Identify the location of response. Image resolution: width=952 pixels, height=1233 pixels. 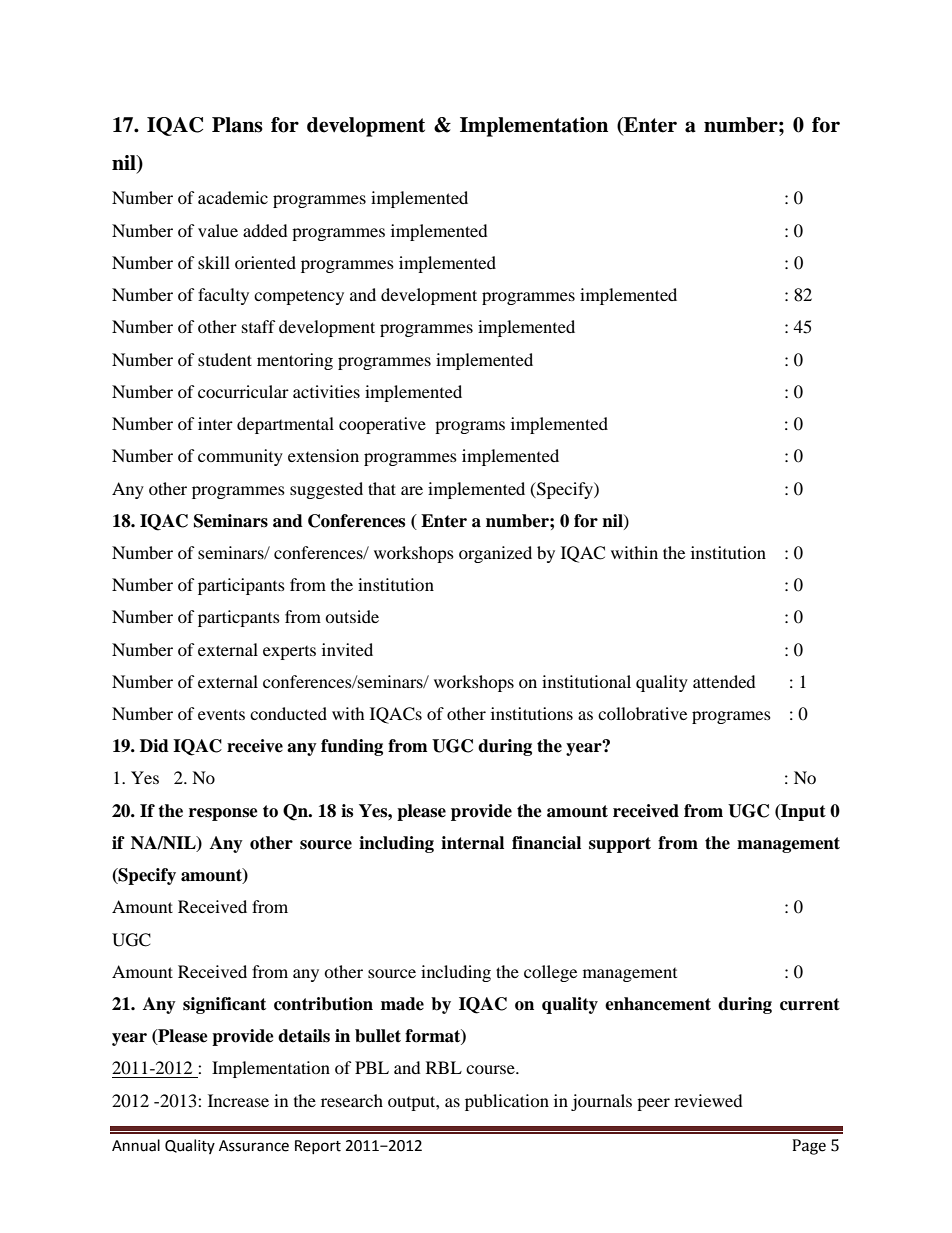
(223, 814).
